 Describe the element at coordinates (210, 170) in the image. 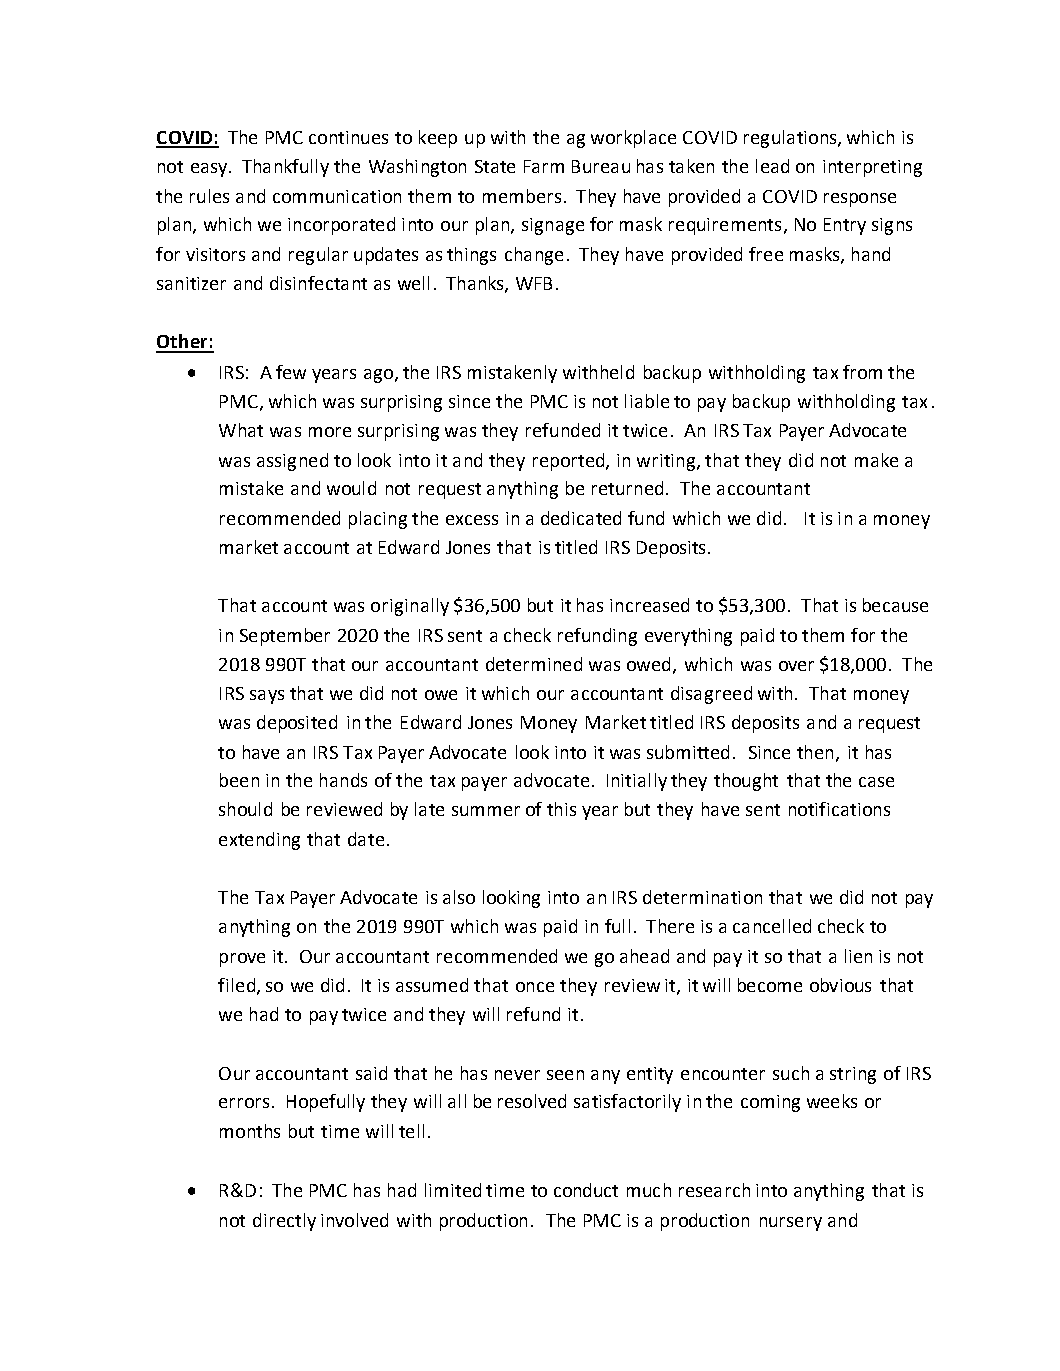

I see `easy` at that location.
